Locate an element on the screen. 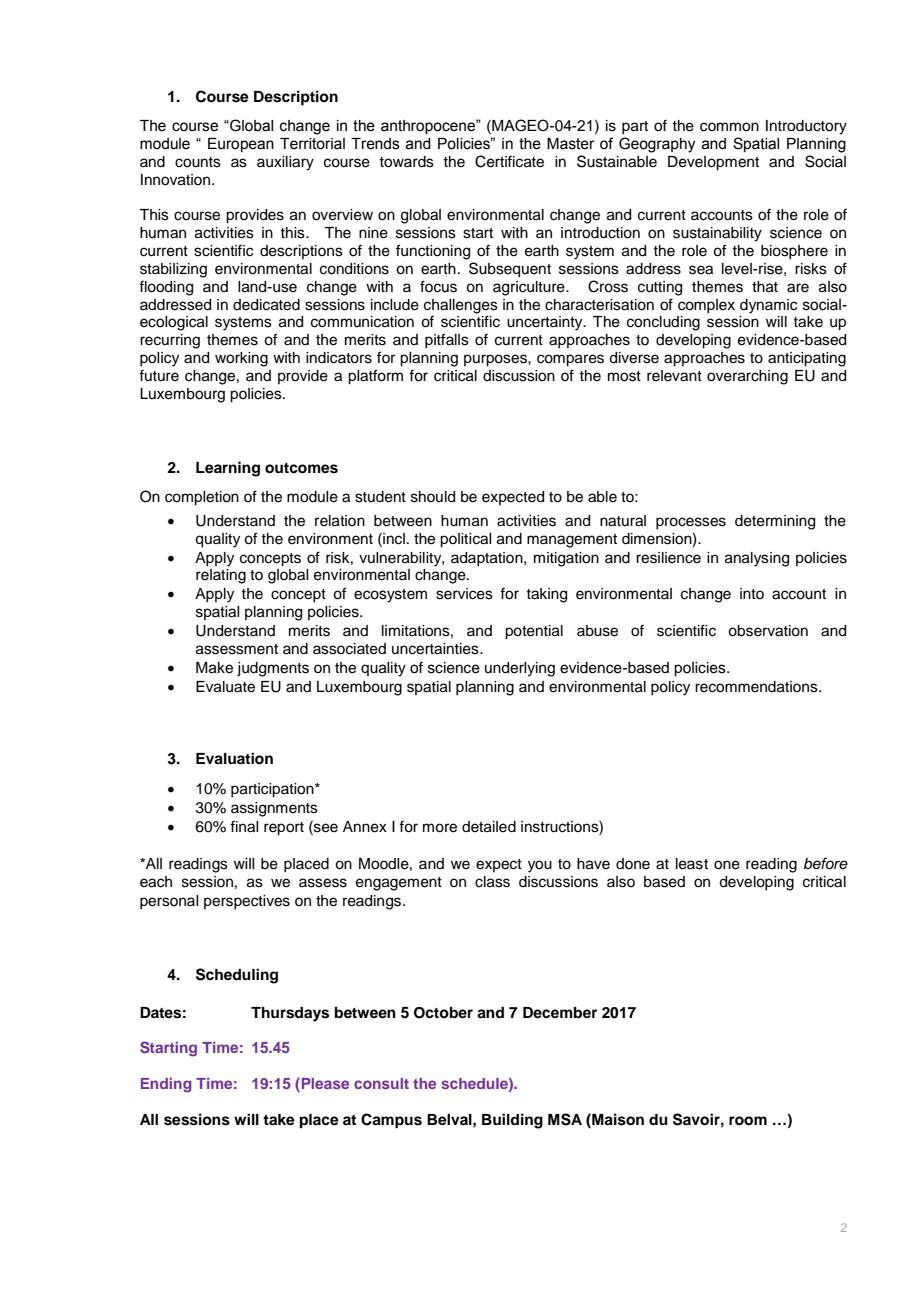  detailed is located at coordinates (489, 827).
